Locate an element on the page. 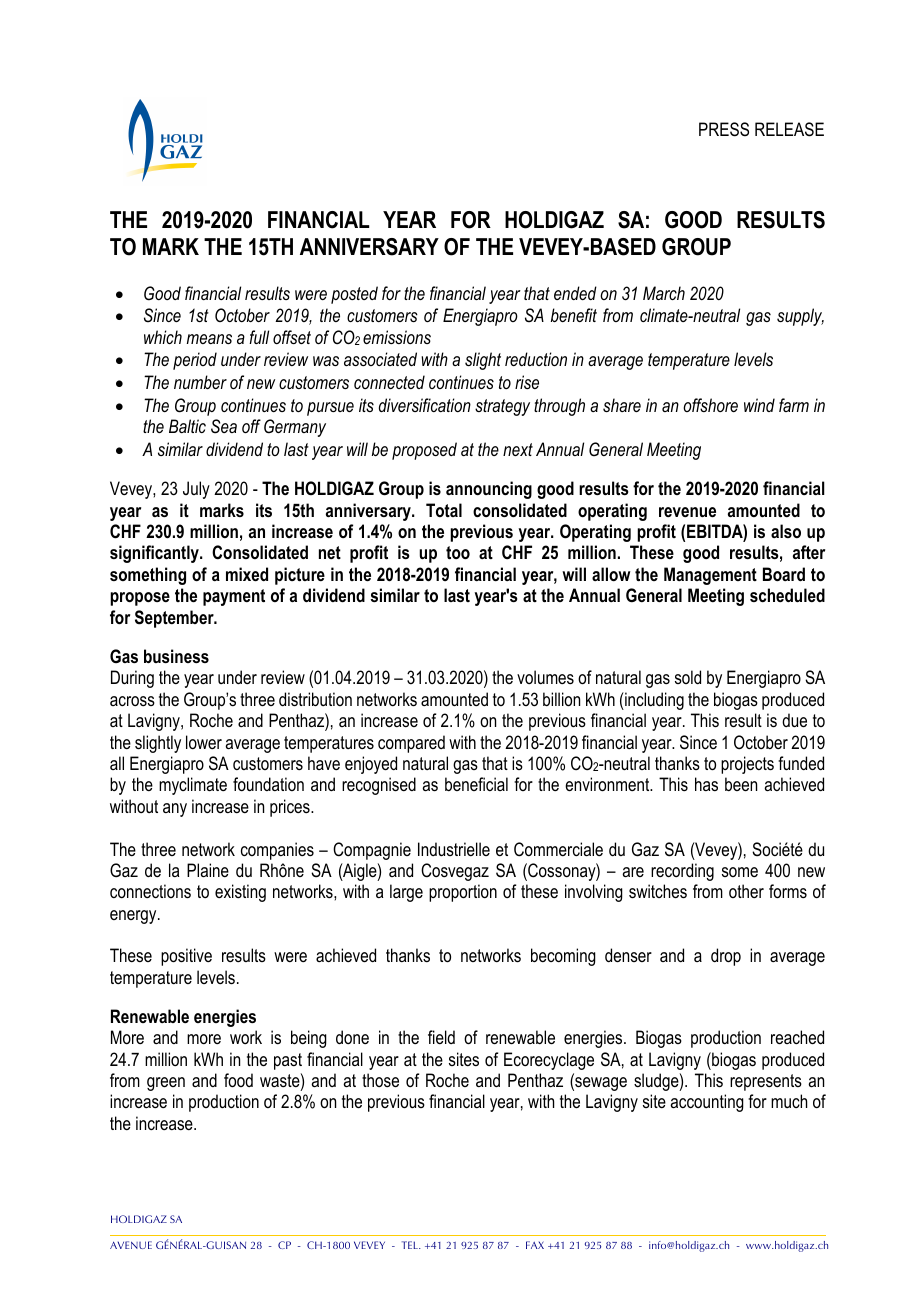  business is located at coordinates (176, 656).
